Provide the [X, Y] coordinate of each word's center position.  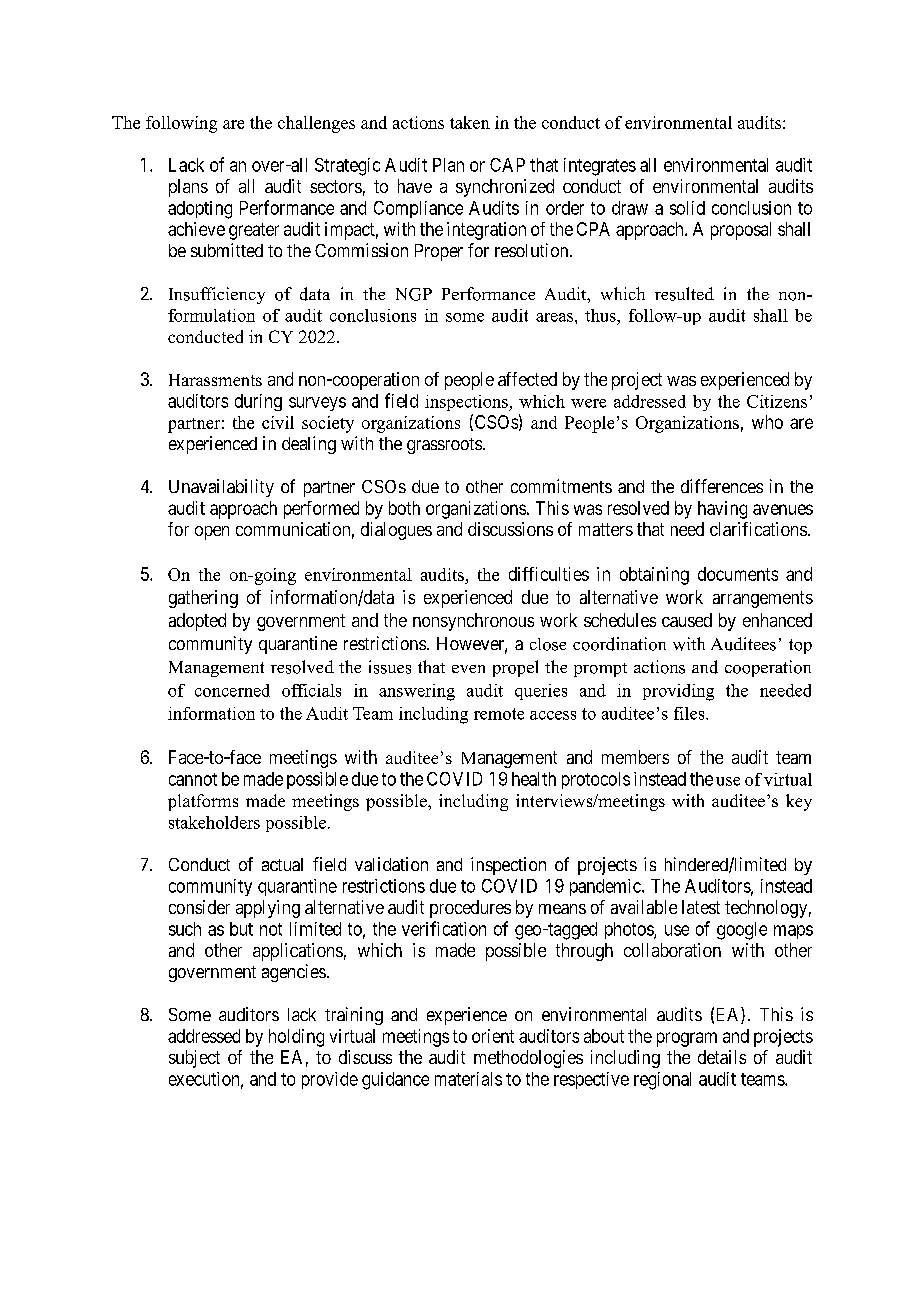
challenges [316, 124]
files [690, 713]
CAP [507, 165]
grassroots [444, 446]
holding [296, 1038]
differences [722, 486]
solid [687, 208]
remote [499, 714]
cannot [193, 779]
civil [278, 422]
